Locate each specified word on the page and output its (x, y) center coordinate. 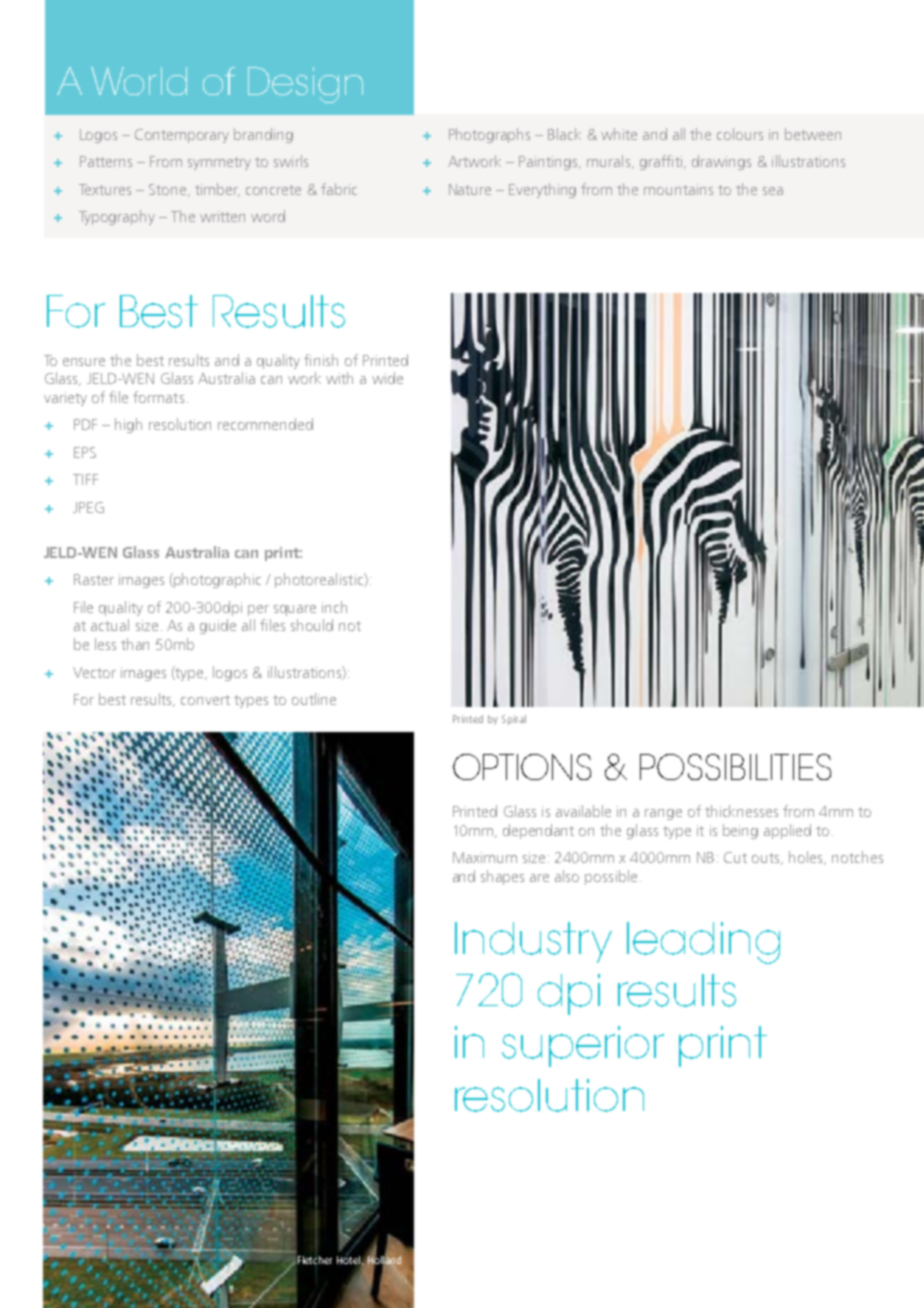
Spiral (514, 720)
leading (703, 943)
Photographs (489, 135)
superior (583, 1046)
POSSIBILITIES (735, 767)
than (135, 644)
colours (740, 134)
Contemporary (182, 136)
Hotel (349, 1259)
